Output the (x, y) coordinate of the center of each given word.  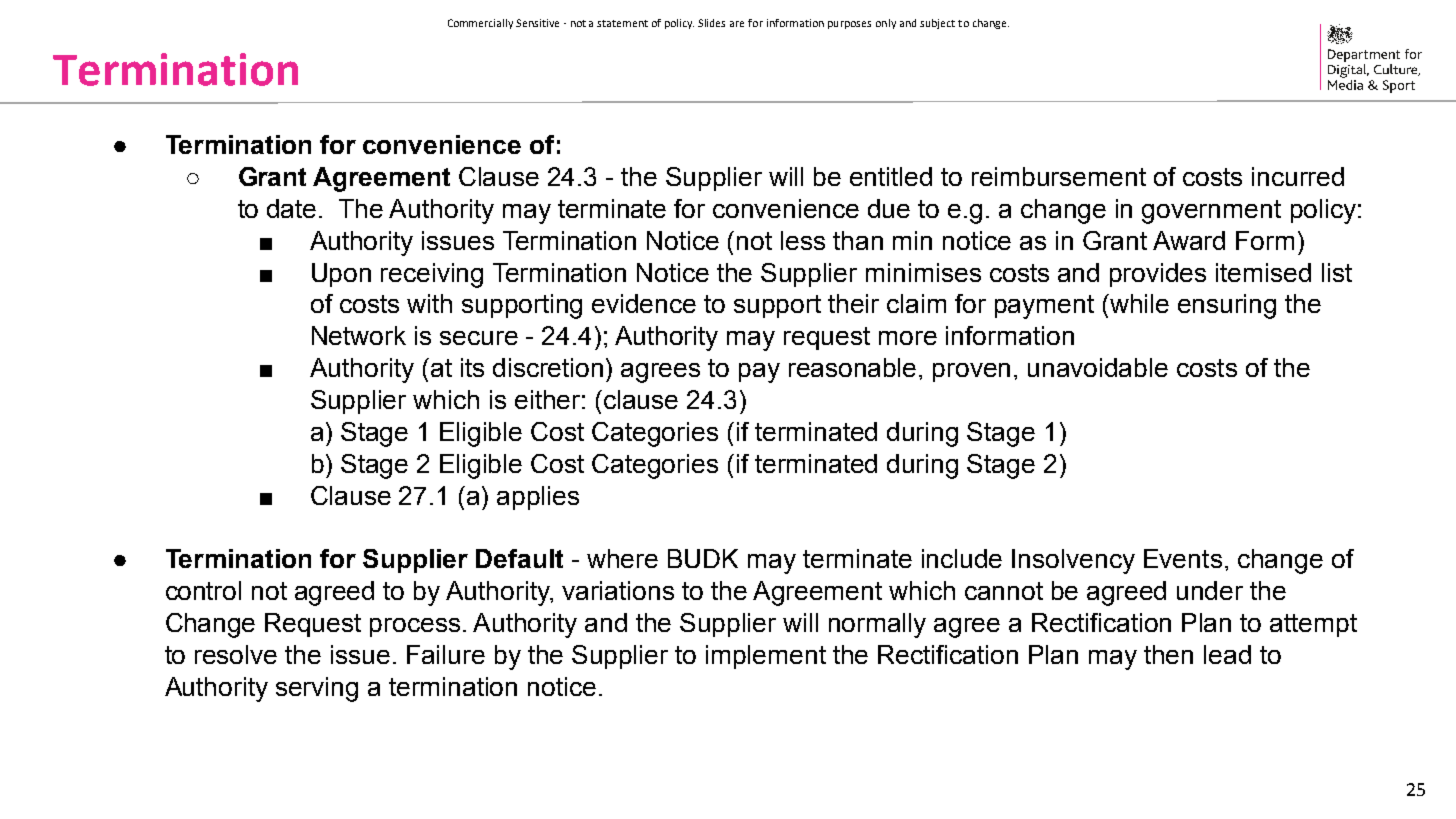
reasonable (852, 367)
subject (937, 24)
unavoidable (1098, 367)
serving (317, 689)
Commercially (480, 24)
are (737, 24)
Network (359, 335)
